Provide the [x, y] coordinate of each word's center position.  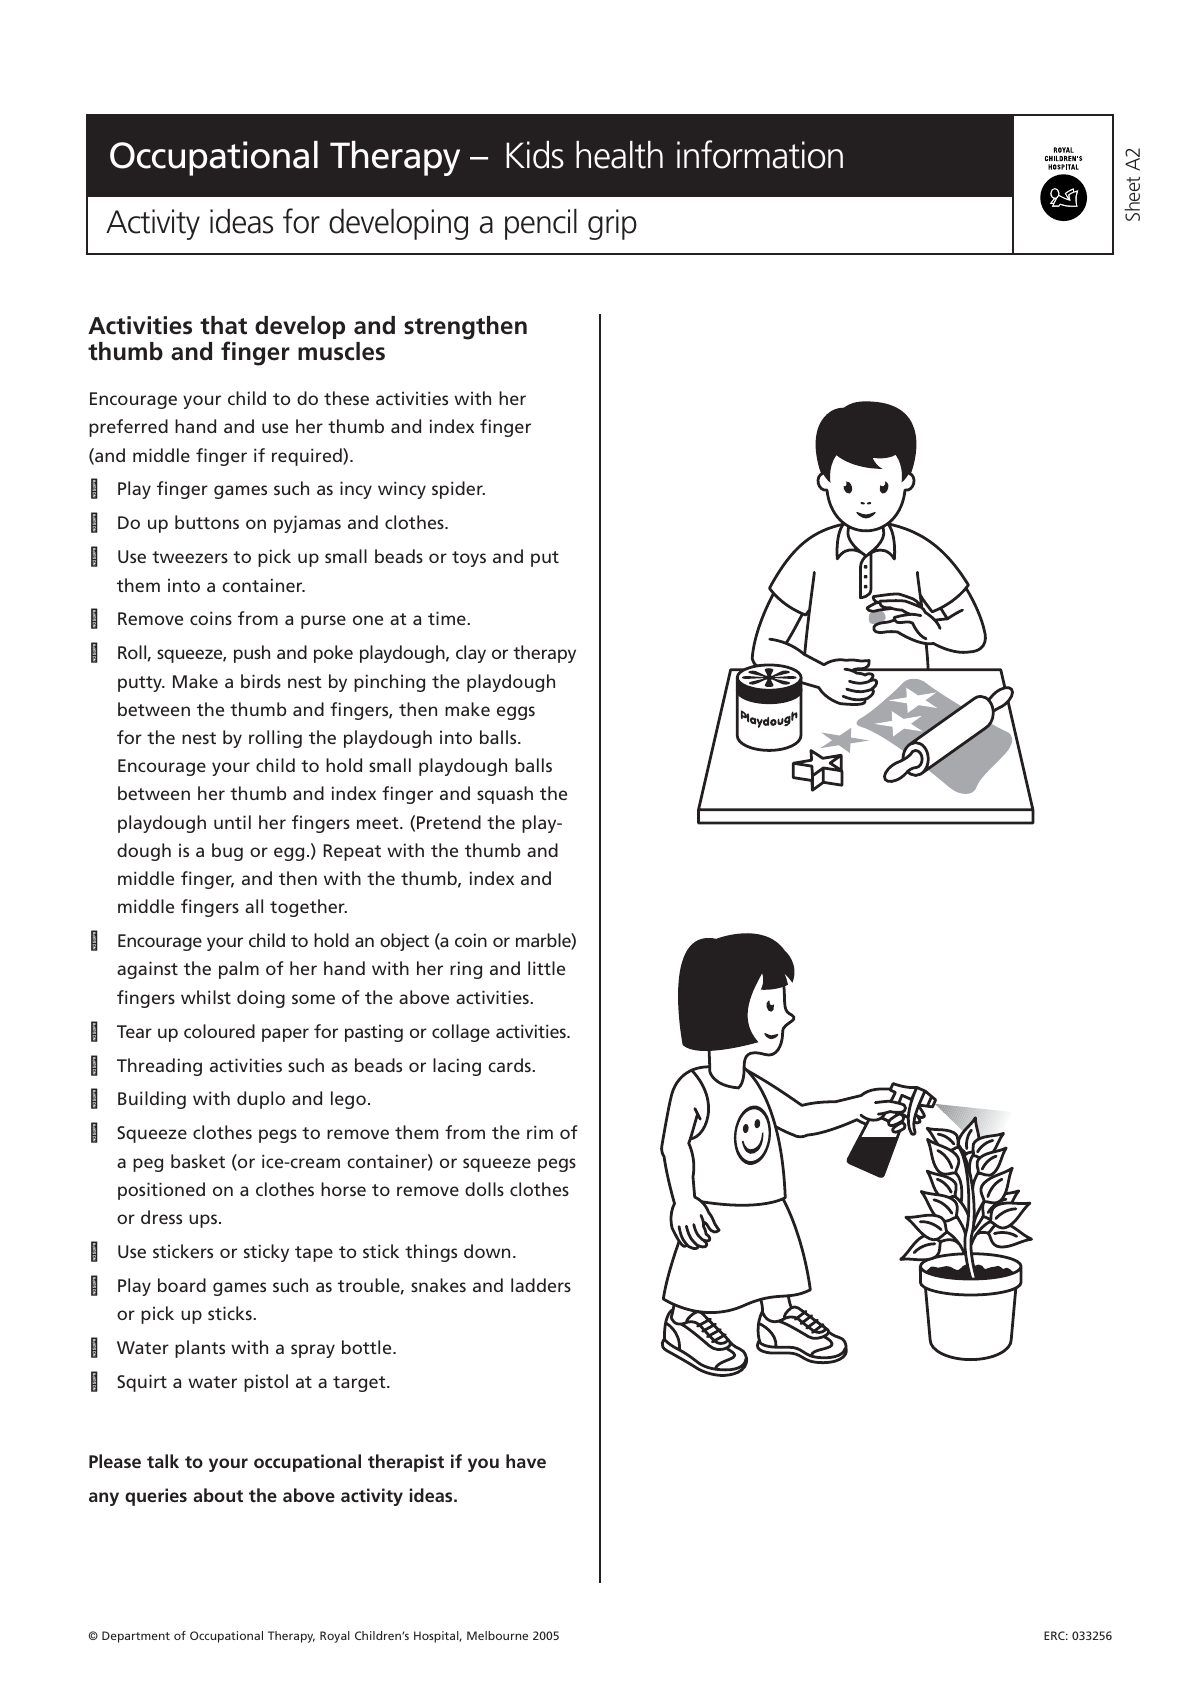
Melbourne [497, 1635]
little [546, 968]
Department [136, 1637]
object [404, 942]
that [223, 325]
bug [227, 852]
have [526, 1461]
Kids [535, 155]
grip [612, 224]
